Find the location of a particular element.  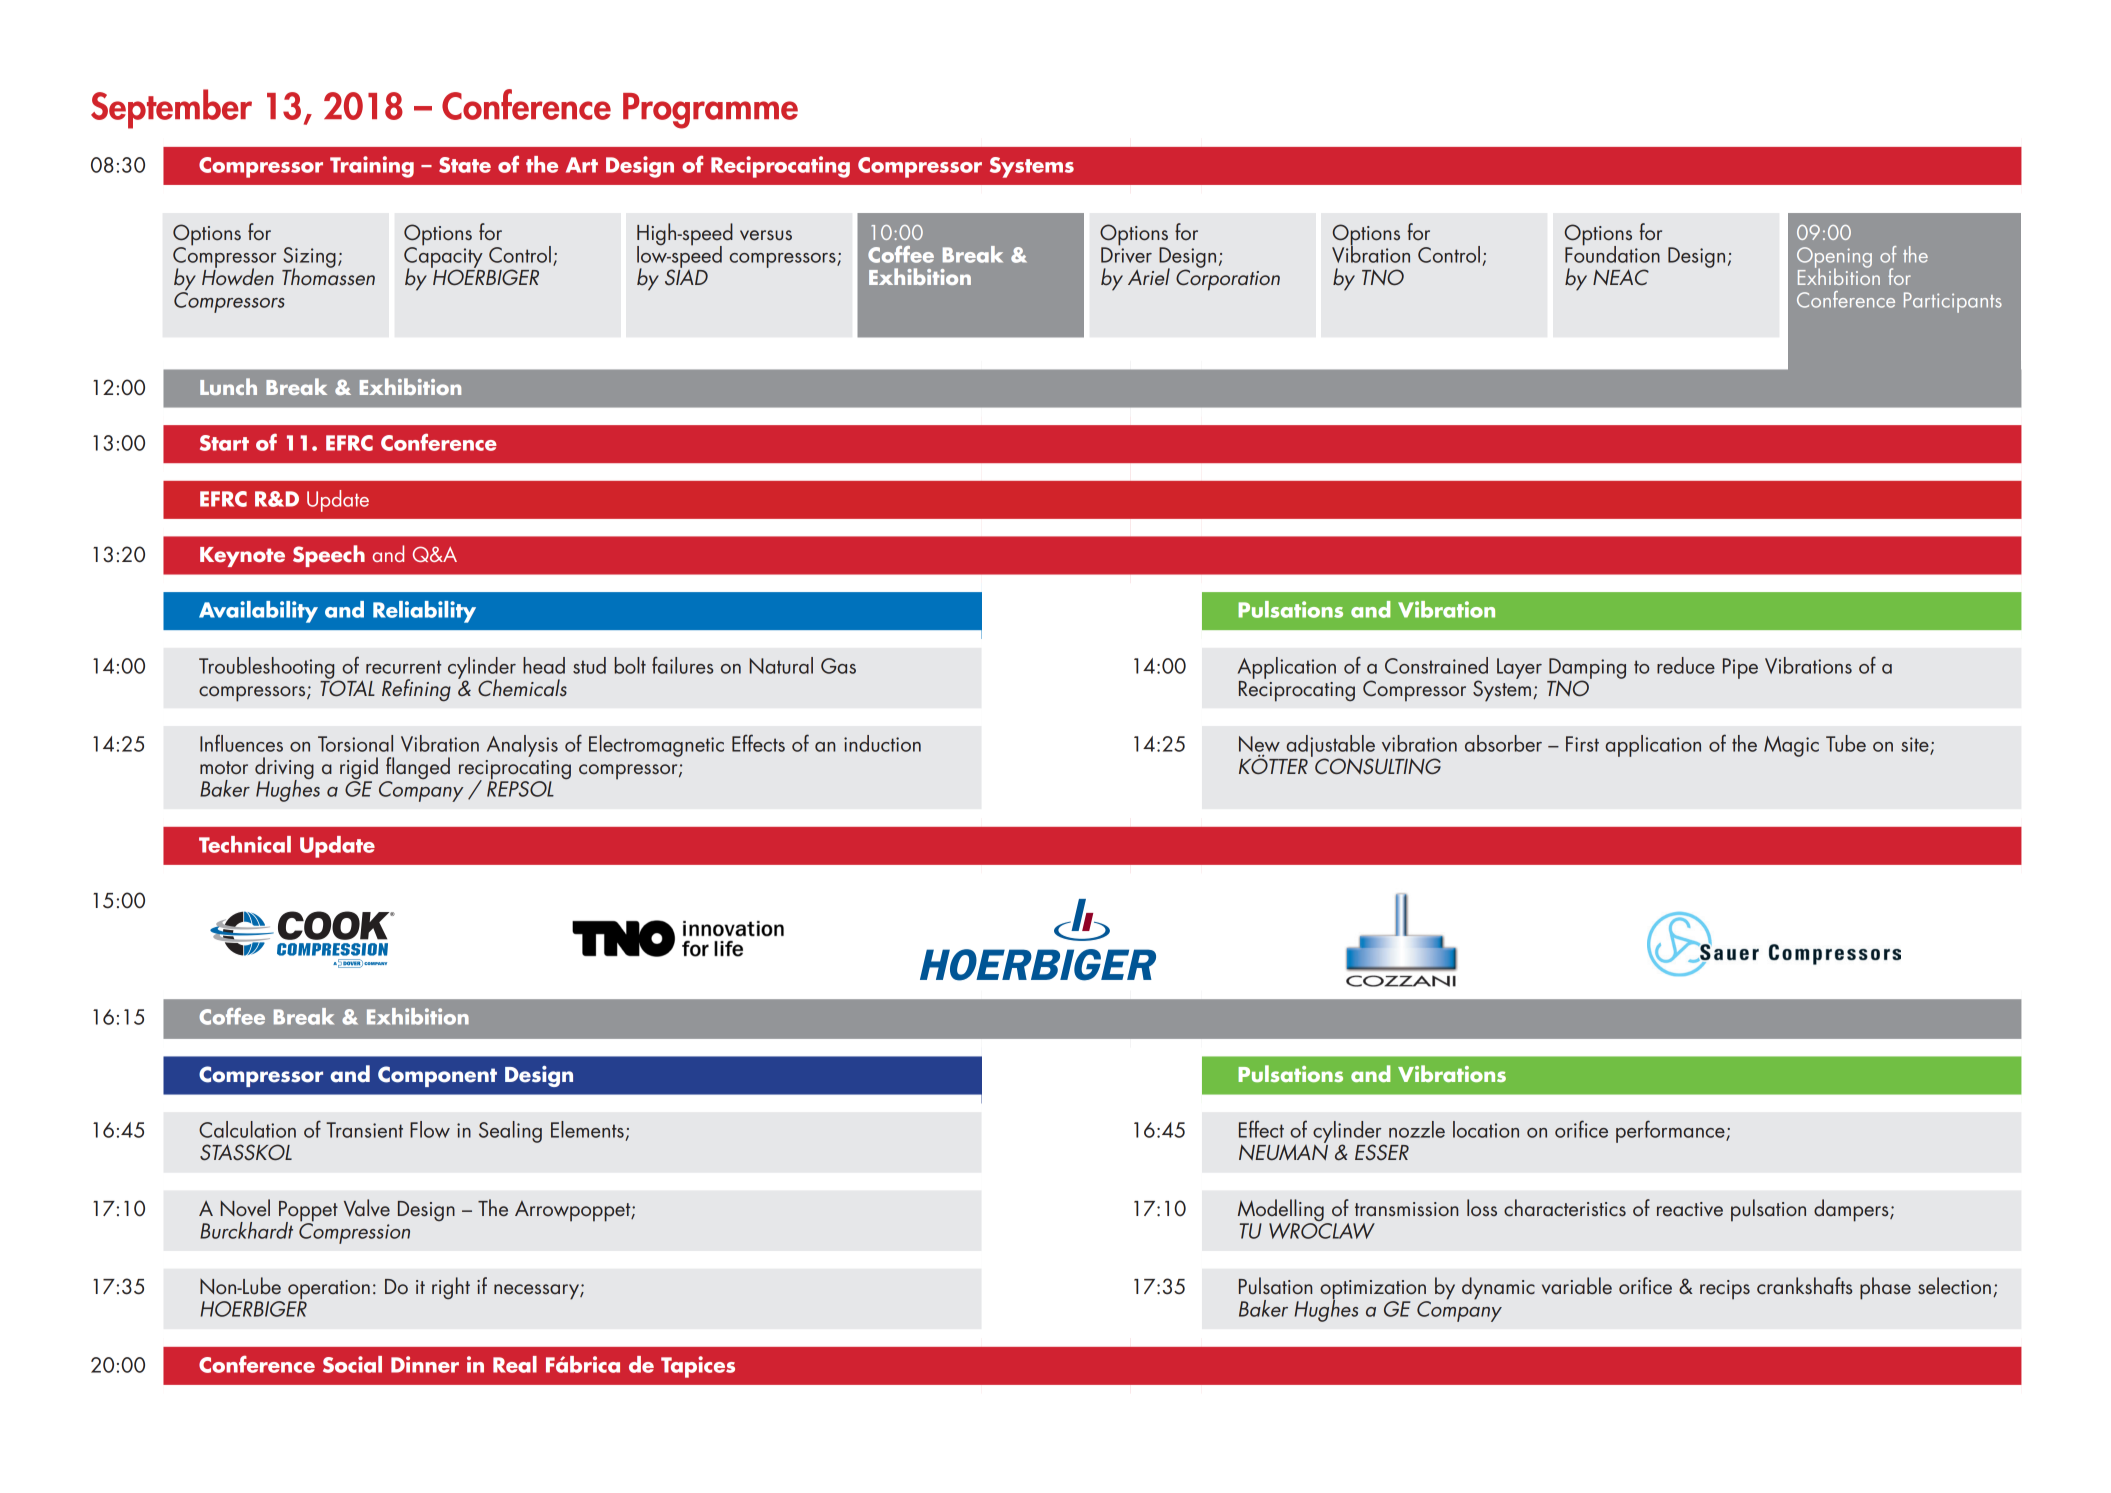

Social is located at coordinates (352, 1364).
